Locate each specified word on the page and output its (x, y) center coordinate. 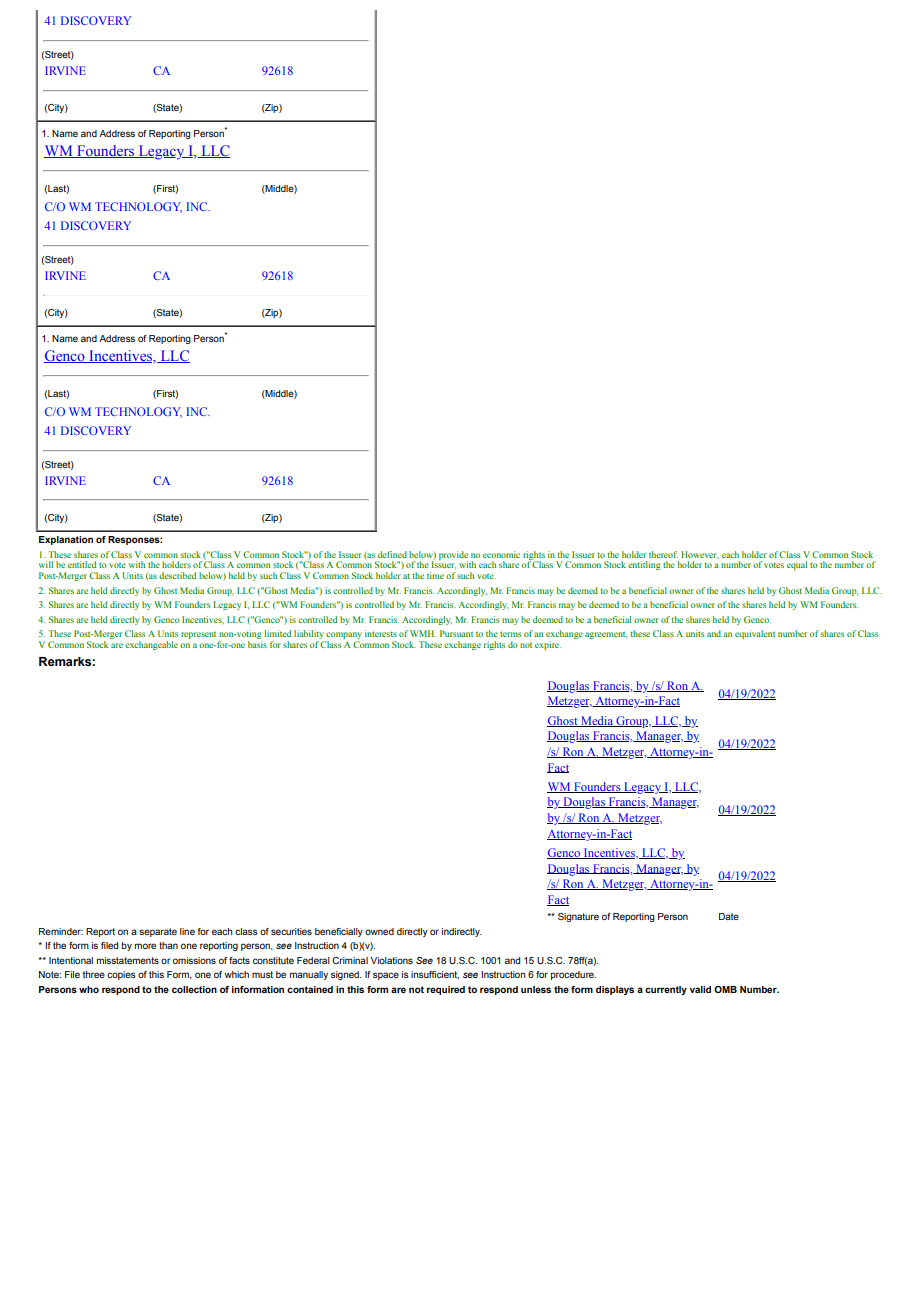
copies (121, 975)
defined (392, 554)
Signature (578, 917)
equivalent (755, 634)
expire (548, 645)
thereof (663, 554)
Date (729, 916)
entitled (82, 564)
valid (700, 989)
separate (158, 932)
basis (257, 644)
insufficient (435, 975)
